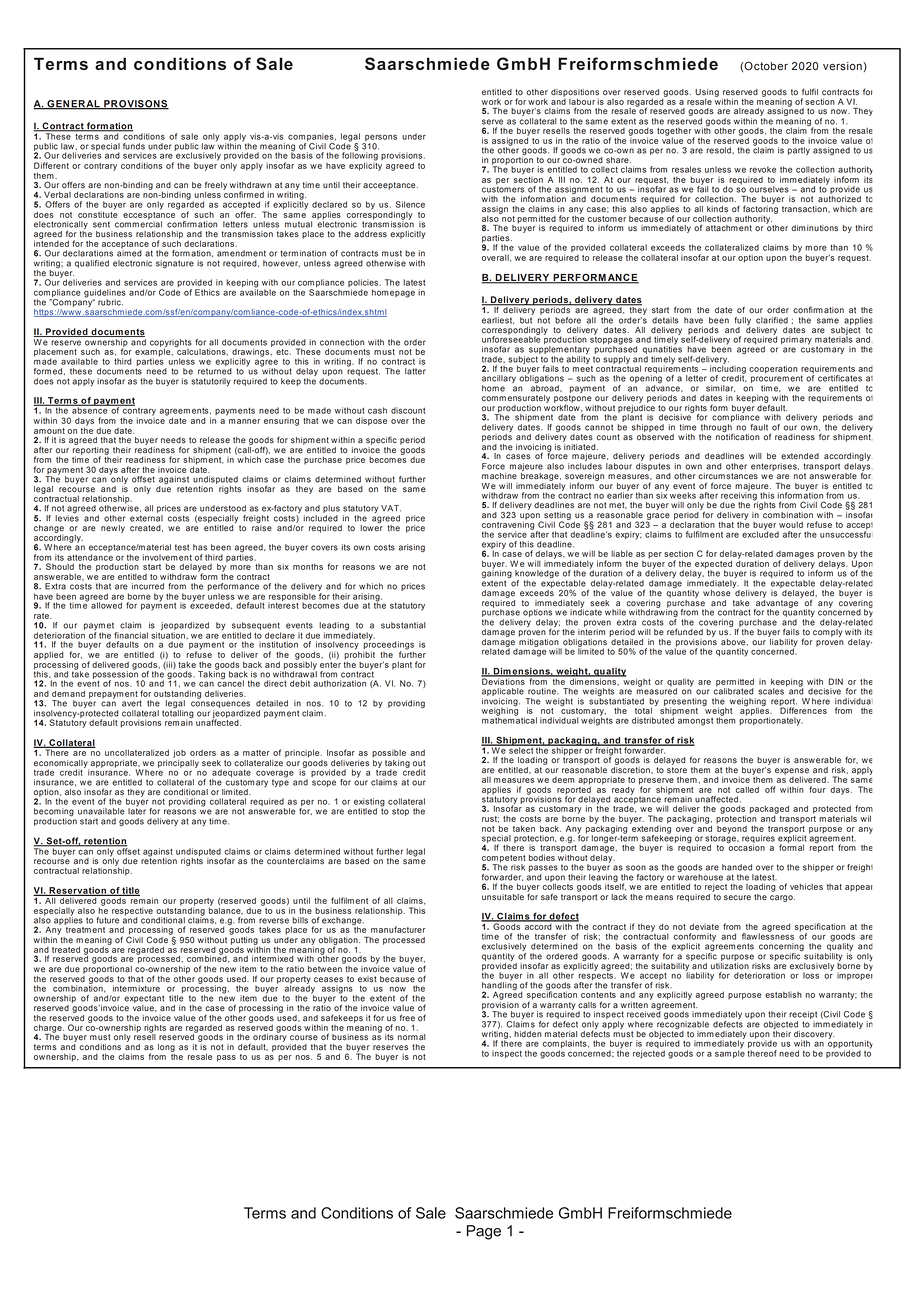 The height and width of the document is (1308, 924). I want to click on expectant, so click(144, 999).
